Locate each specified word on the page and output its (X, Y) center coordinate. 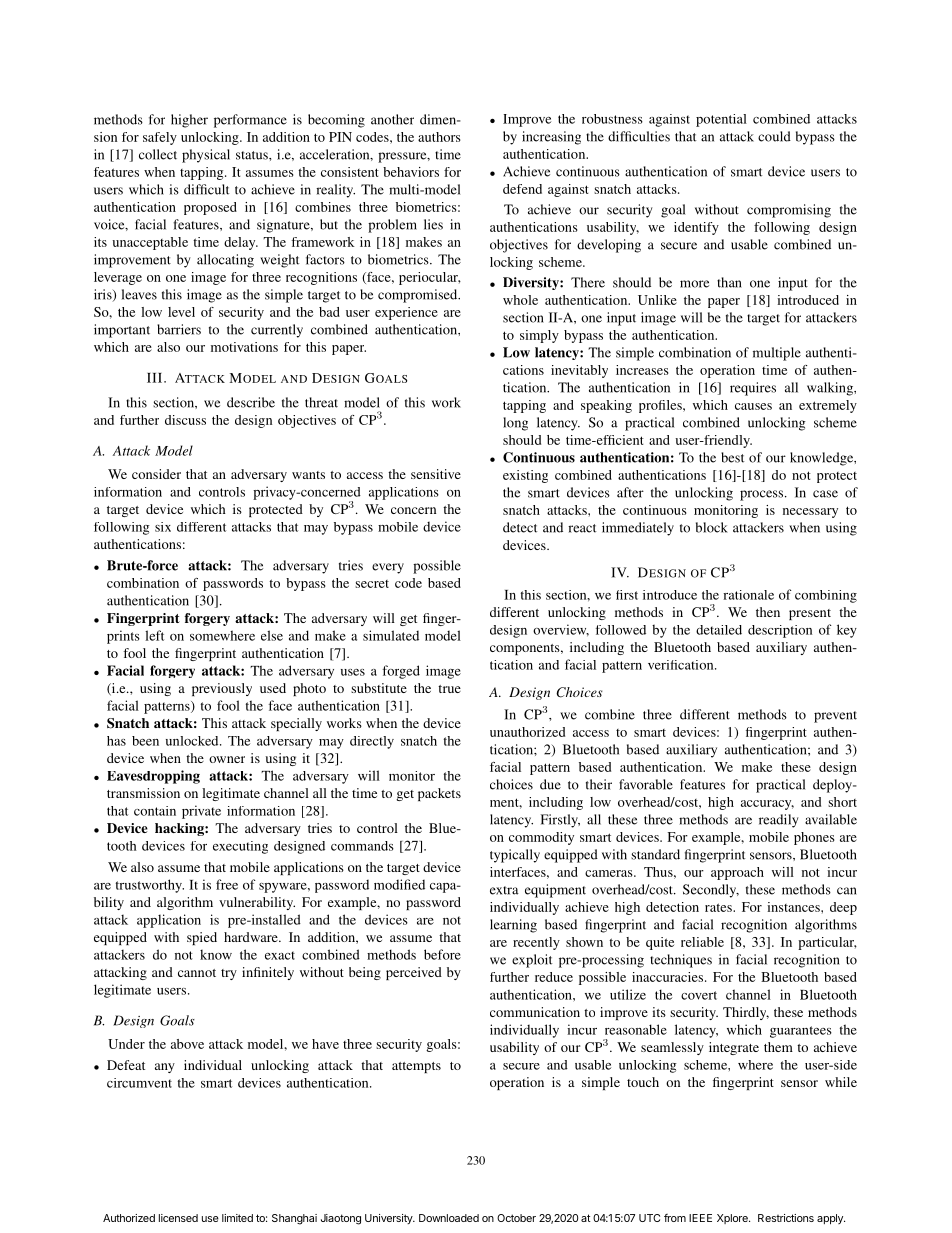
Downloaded (449, 1218)
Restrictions (786, 1218)
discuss (185, 420)
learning (513, 926)
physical (206, 156)
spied (202, 938)
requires (753, 389)
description (780, 631)
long (515, 424)
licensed (178, 1218)
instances (794, 907)
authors (439, 137)
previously (222, 689)
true (449, 689)
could (774, 136)
